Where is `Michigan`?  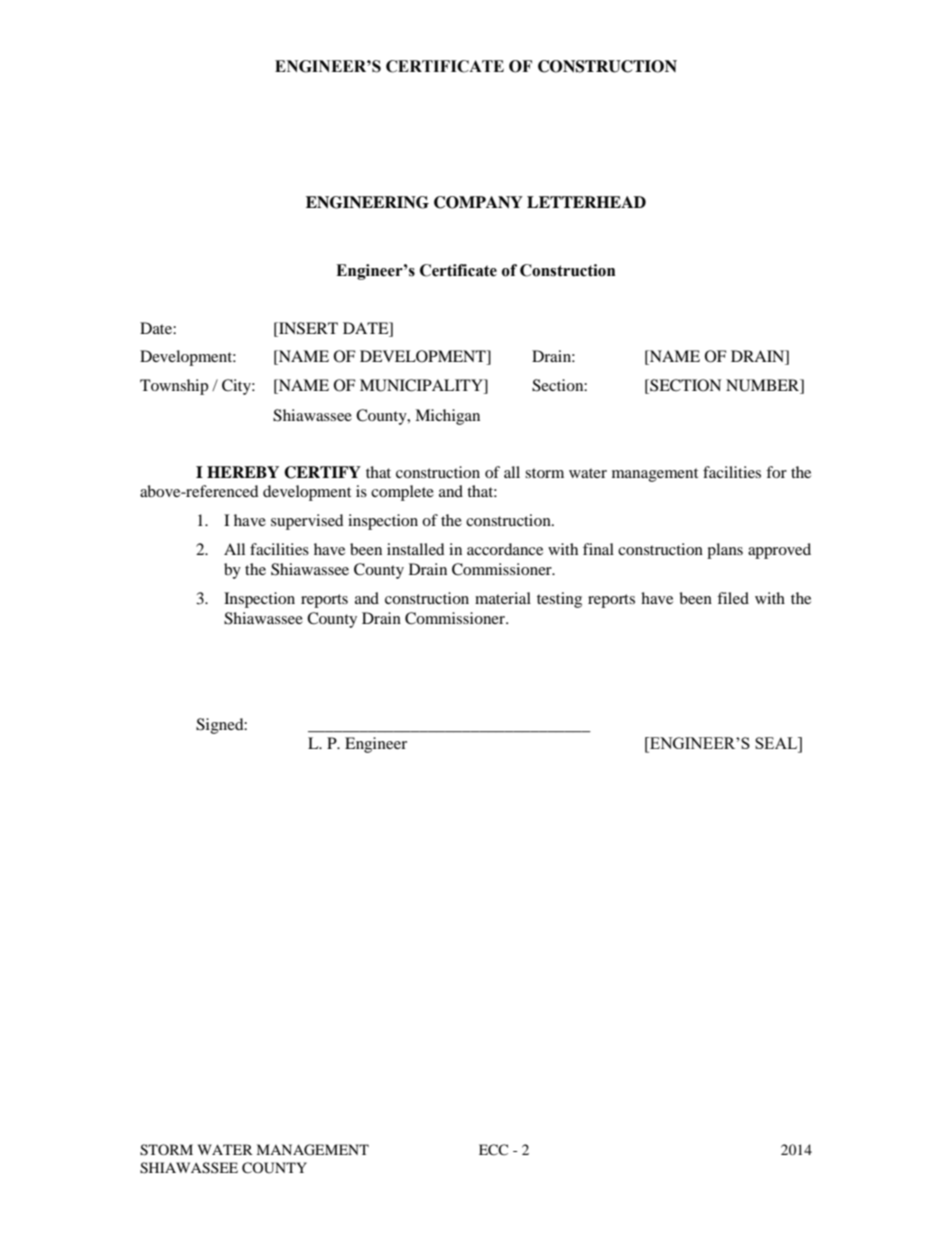 Michigan is located at coordinates (447, 417).
